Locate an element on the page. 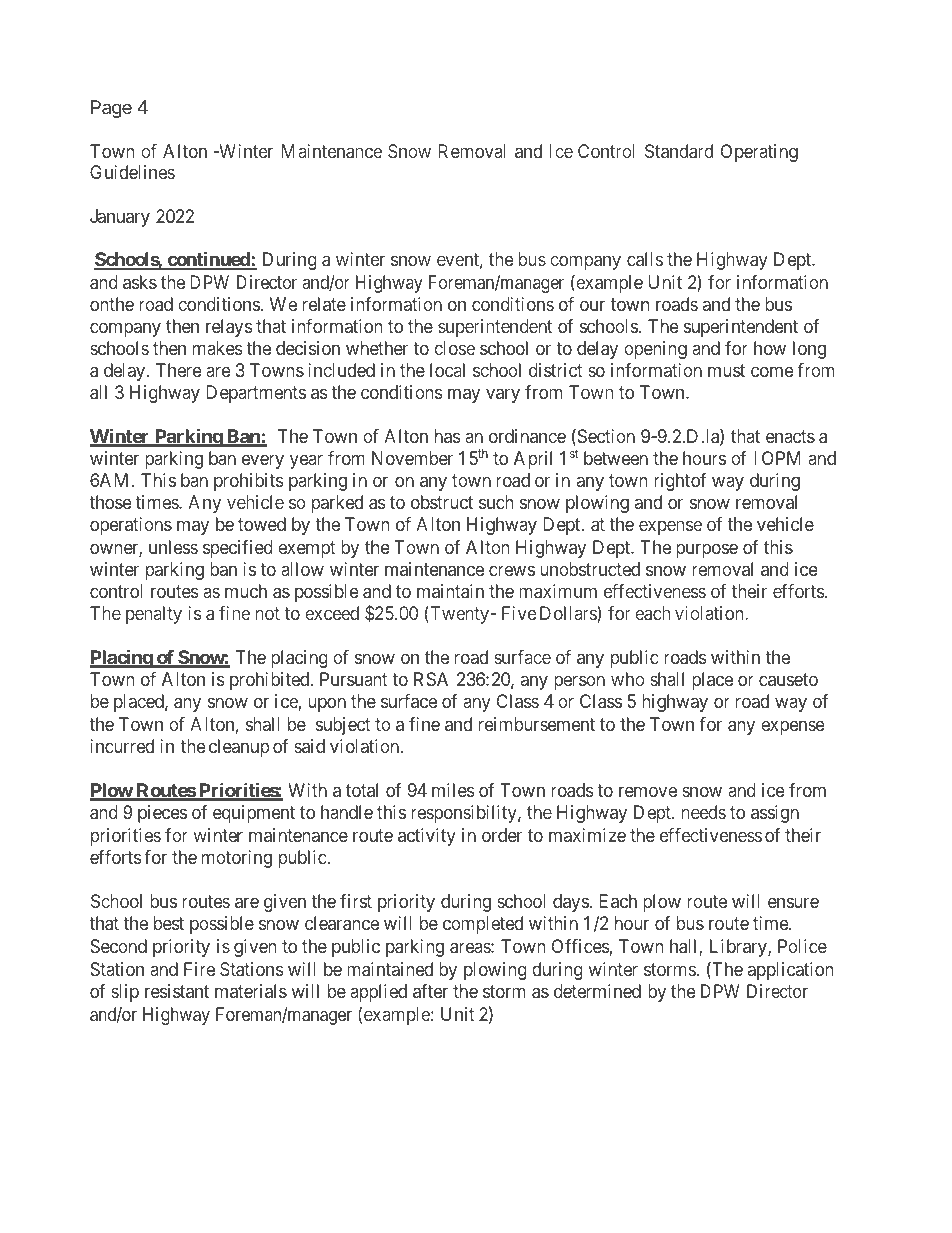 This image has height=1233, width=952. RSA is located at coordinates (431, 679).
